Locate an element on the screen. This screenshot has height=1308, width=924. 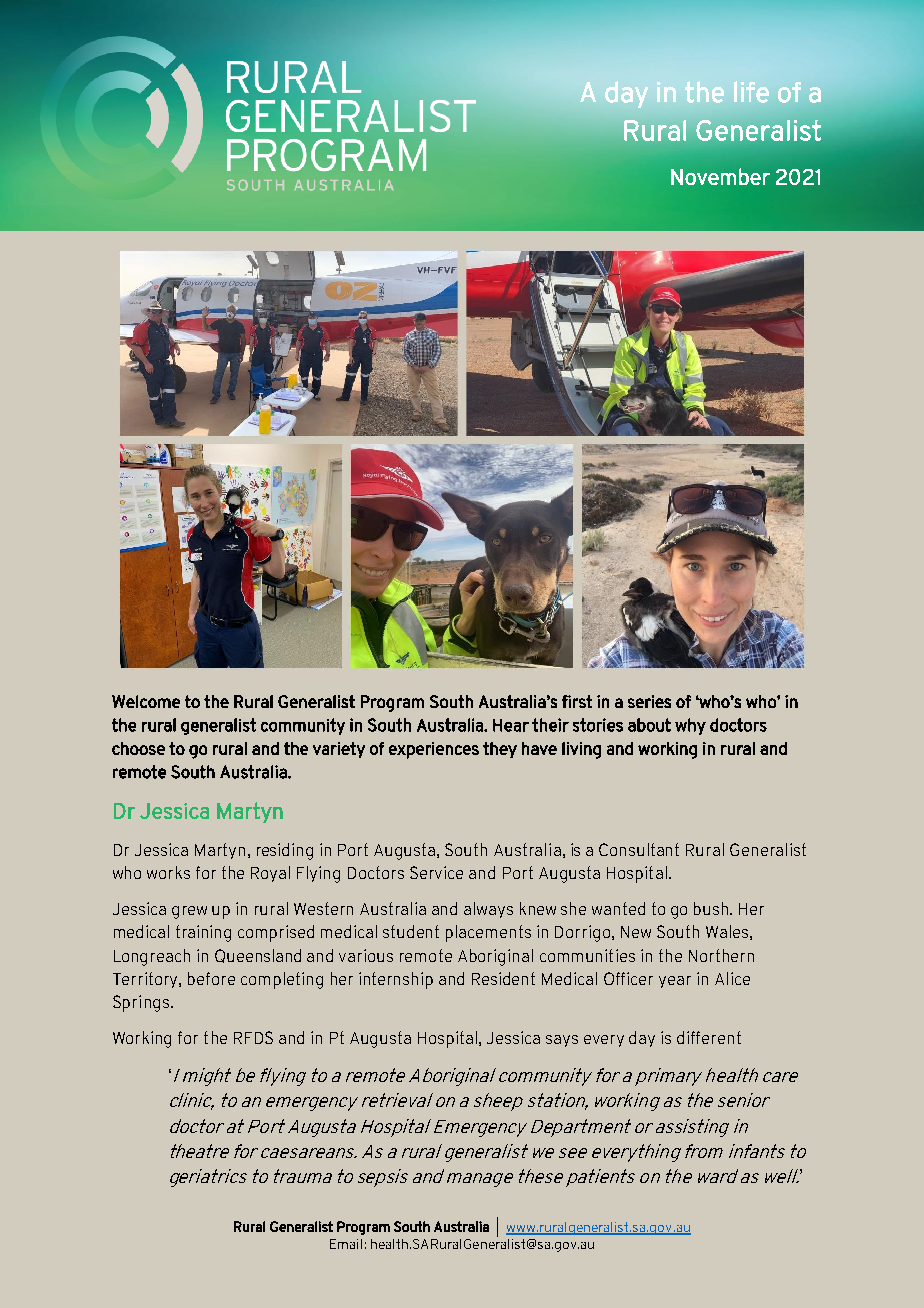
Service is located at coordinates (436, 872).
